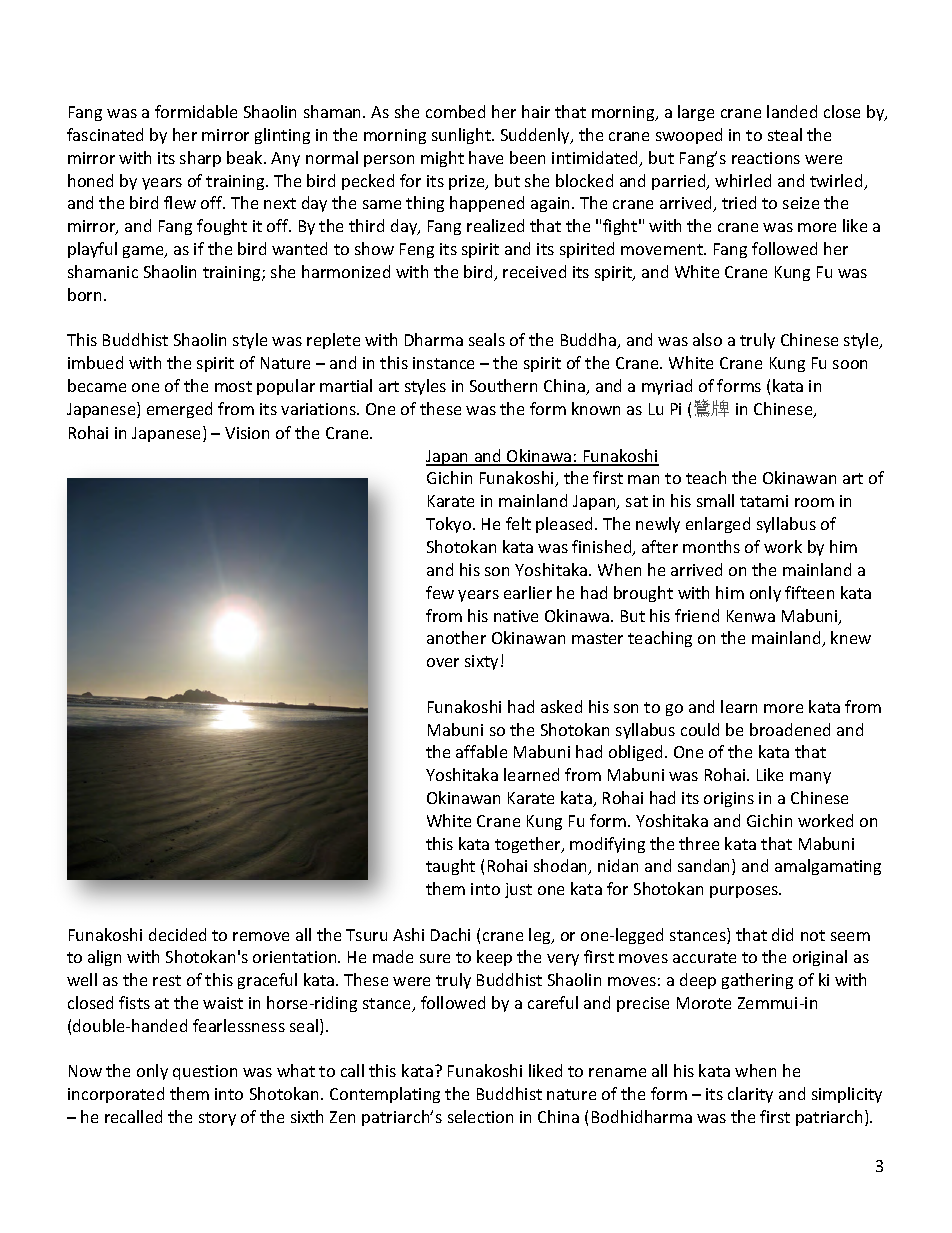  I want to click on few, so click(440, 592).
